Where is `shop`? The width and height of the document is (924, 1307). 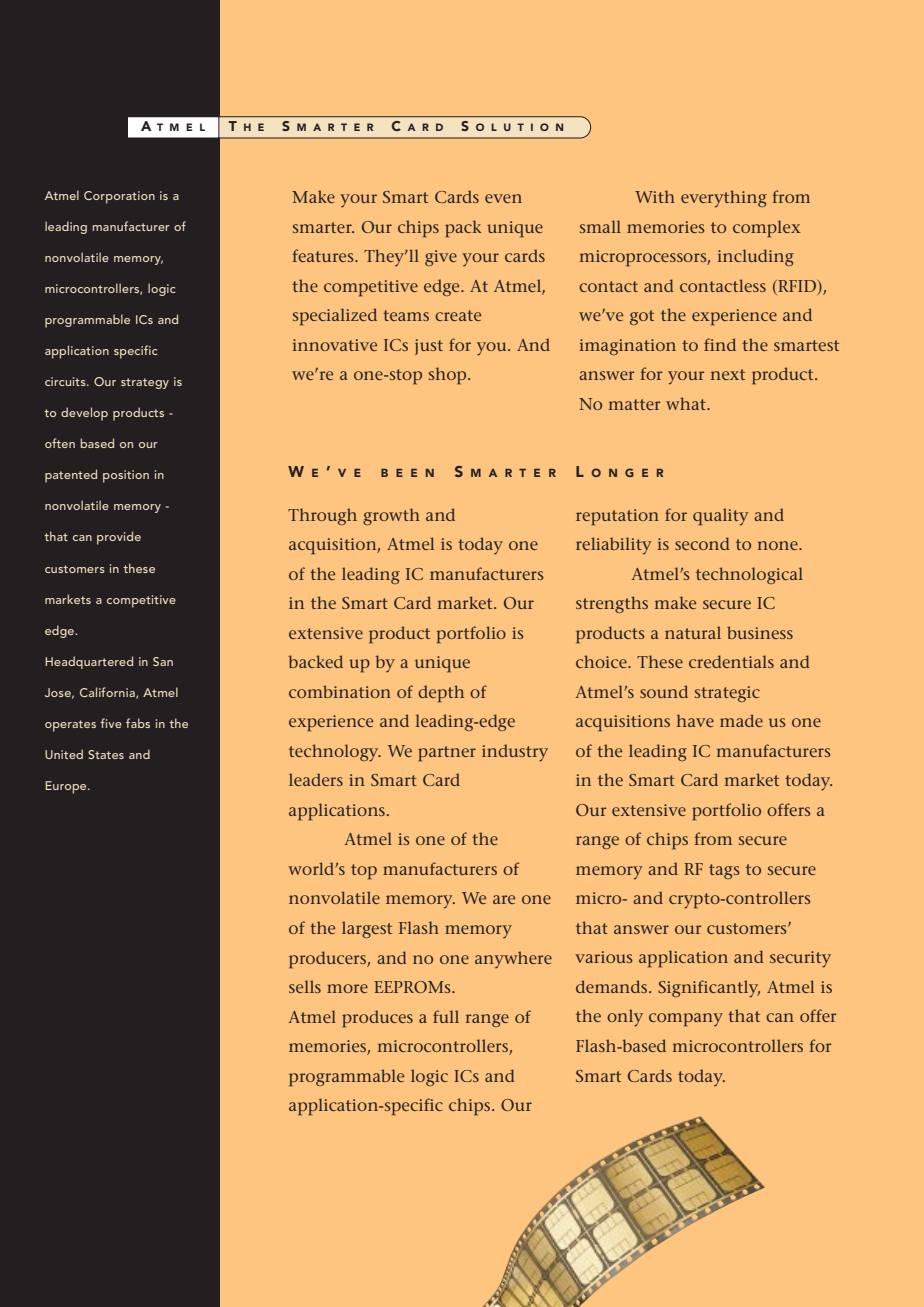
shop is located at coordinates (449, 376).
